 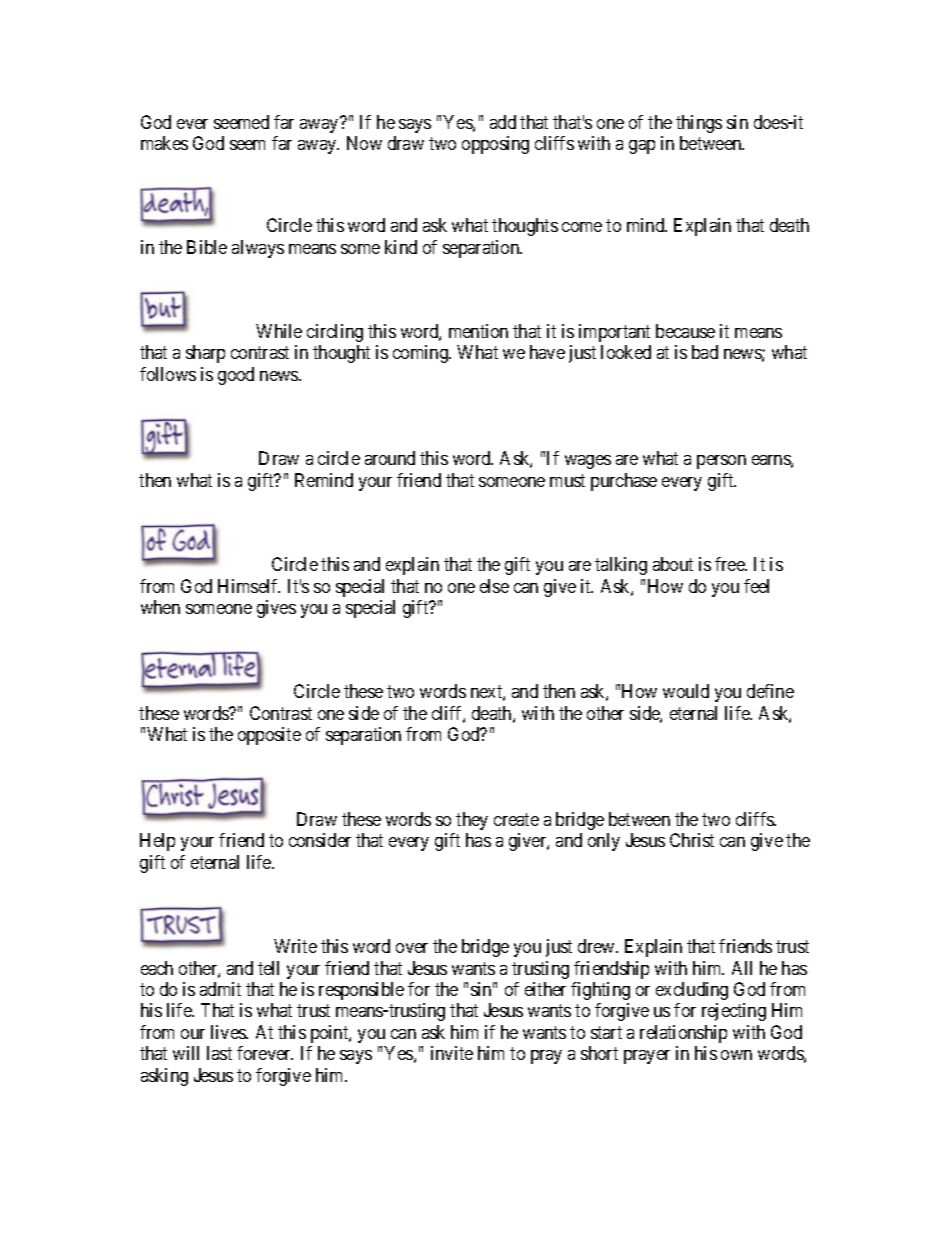 What do you see at coordinates (699, 124) in the image?
I see `things` at bounding box center [699, 124].
